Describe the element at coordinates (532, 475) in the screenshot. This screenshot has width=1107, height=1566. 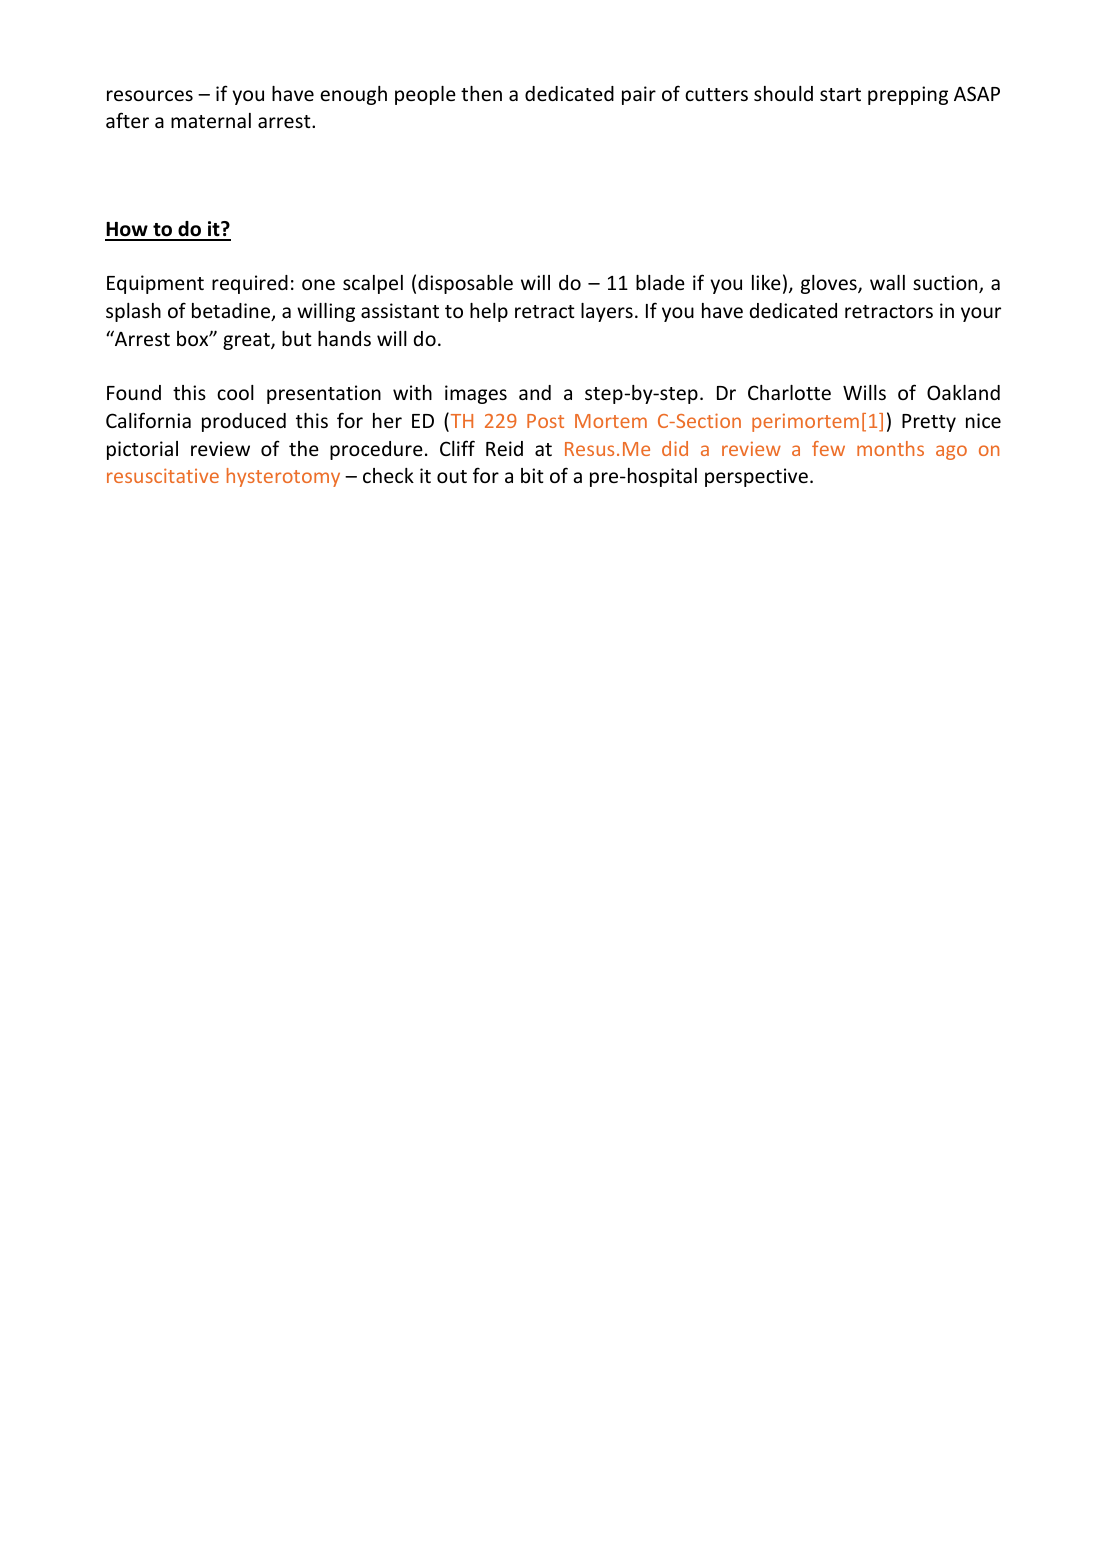
I see `bit` at that location.
